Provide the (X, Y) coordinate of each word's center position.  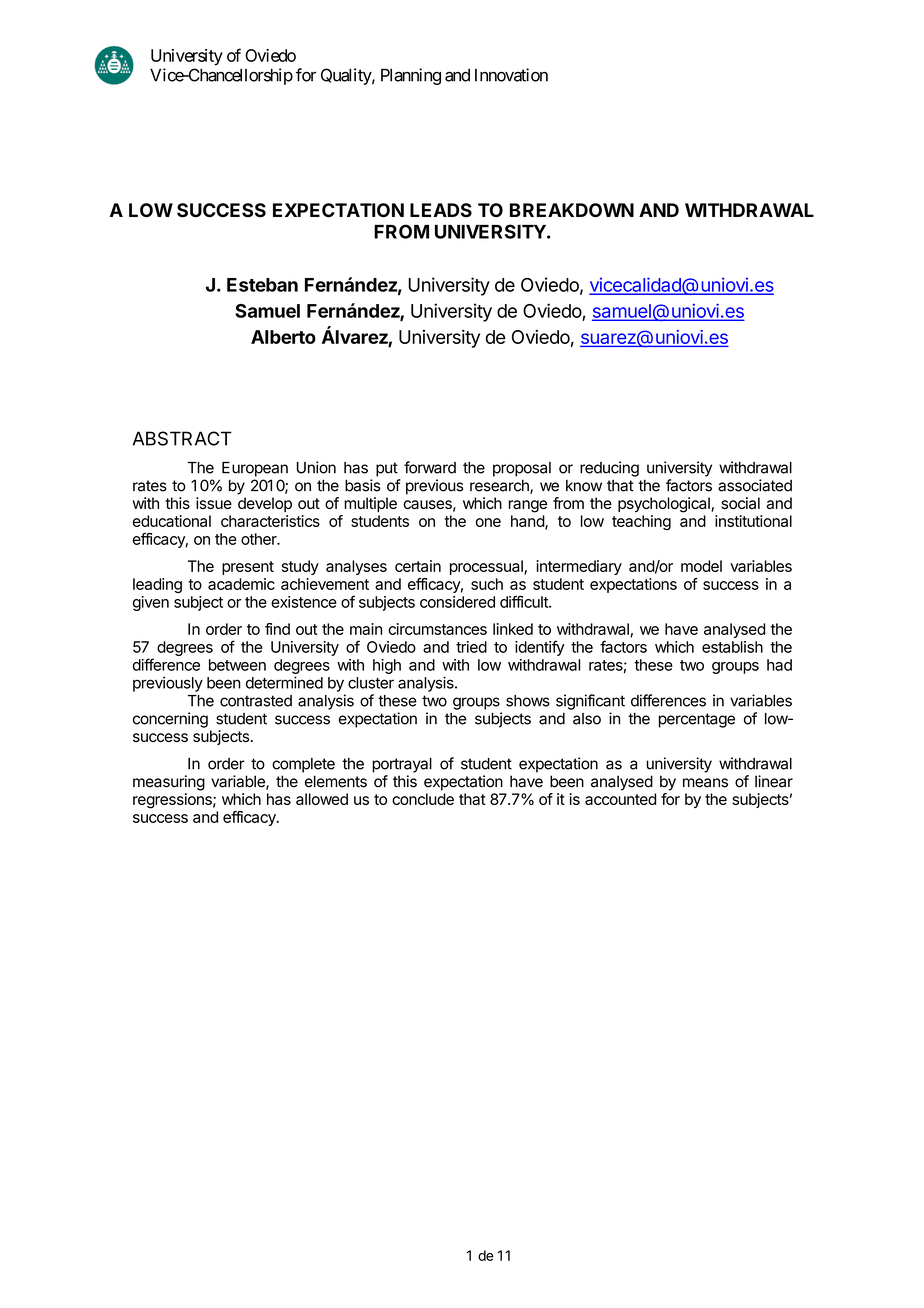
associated (755, 485)
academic (241, 584)
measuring (169, 783)
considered (457, 602)
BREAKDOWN (572, 210)
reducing (609, 469)
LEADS (441, 210)
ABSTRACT (182, 438)
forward (430, 467)
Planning (411, 76)
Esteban (262, 285)
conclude (423, 799)
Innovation (511, 75)
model (701, 566)
